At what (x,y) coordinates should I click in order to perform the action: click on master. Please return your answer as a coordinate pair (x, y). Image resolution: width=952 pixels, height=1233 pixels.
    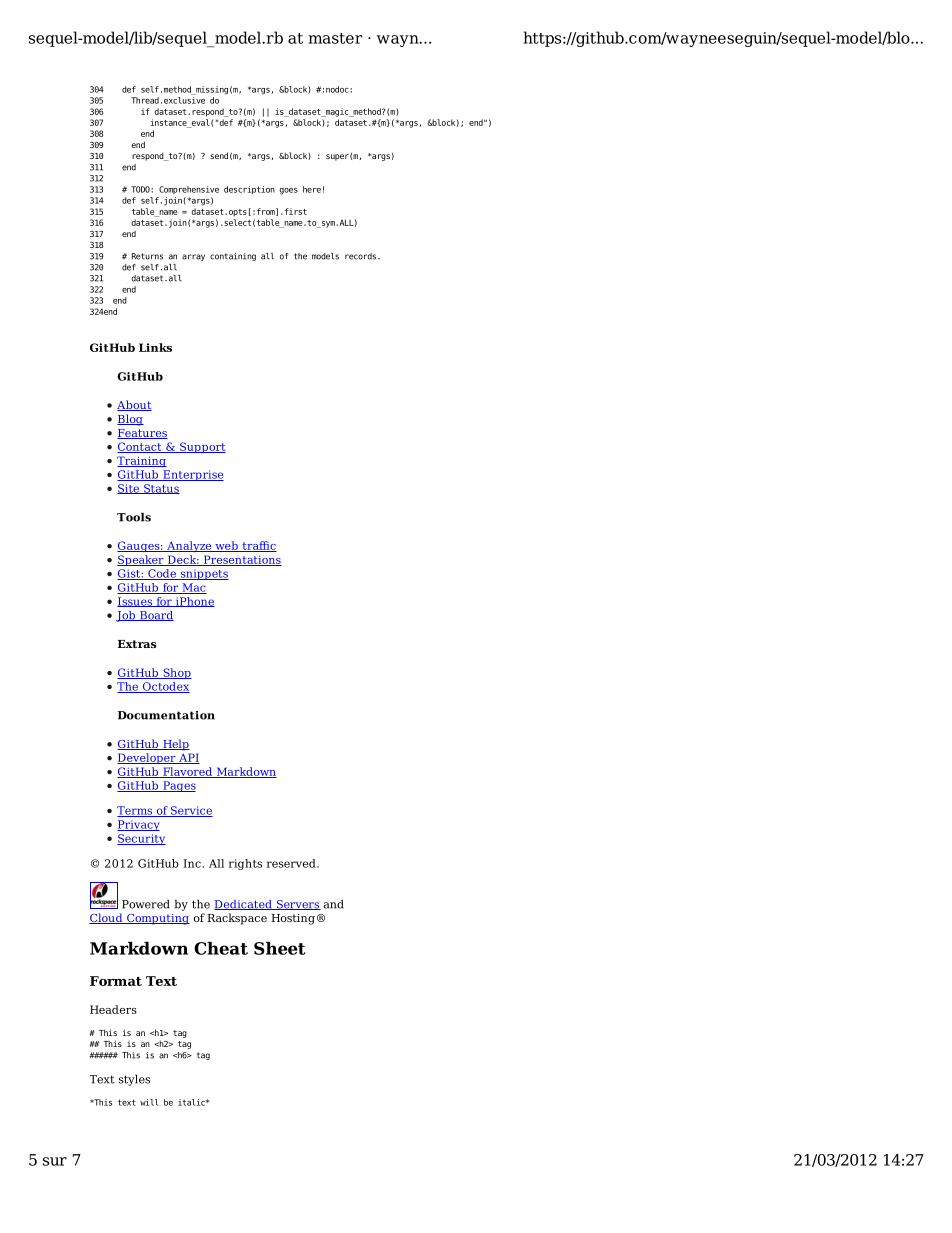
    Looking at the image, I should click on (335, 38).
